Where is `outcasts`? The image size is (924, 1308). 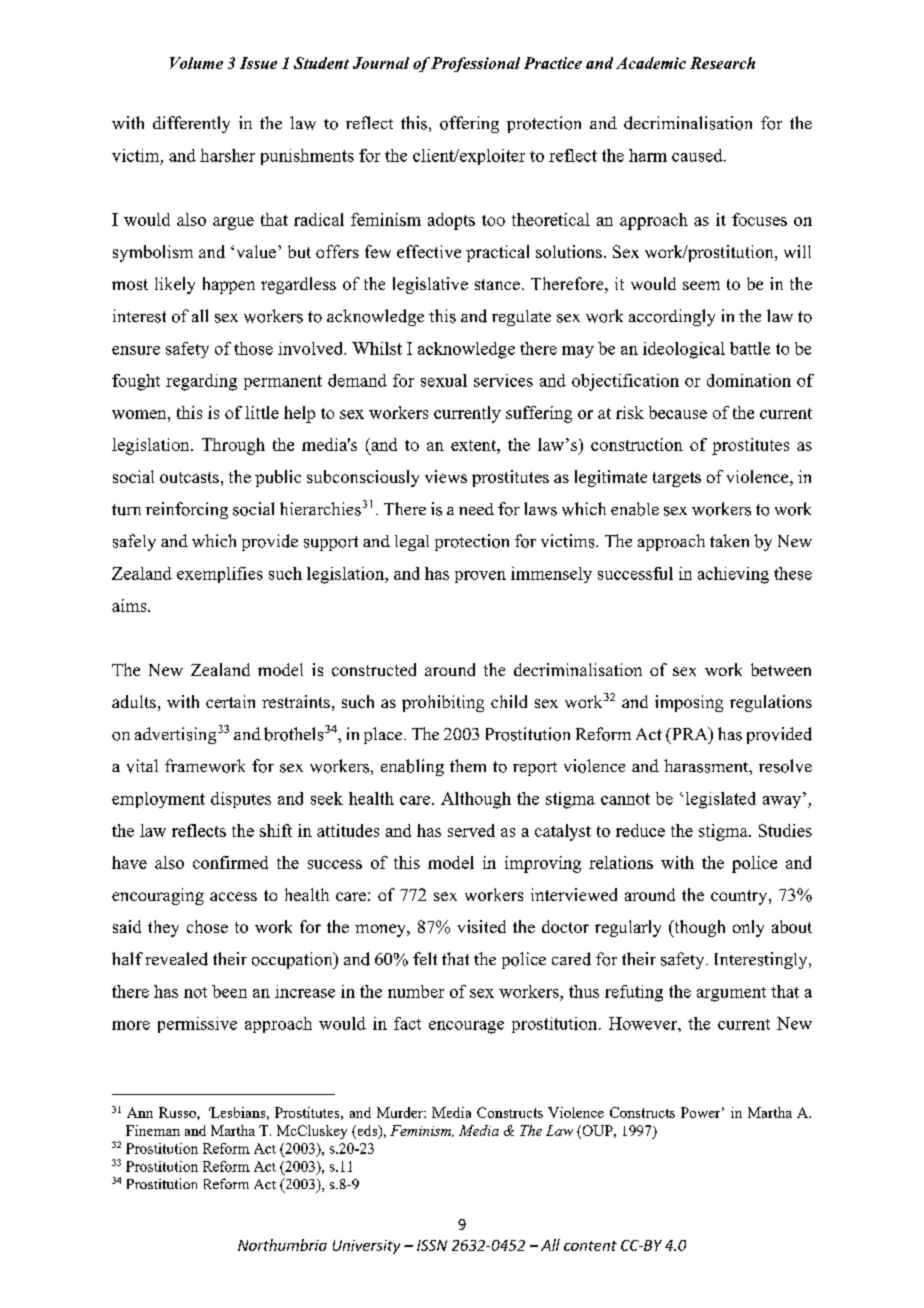
outcasts is located at coordinates (189, 477).
